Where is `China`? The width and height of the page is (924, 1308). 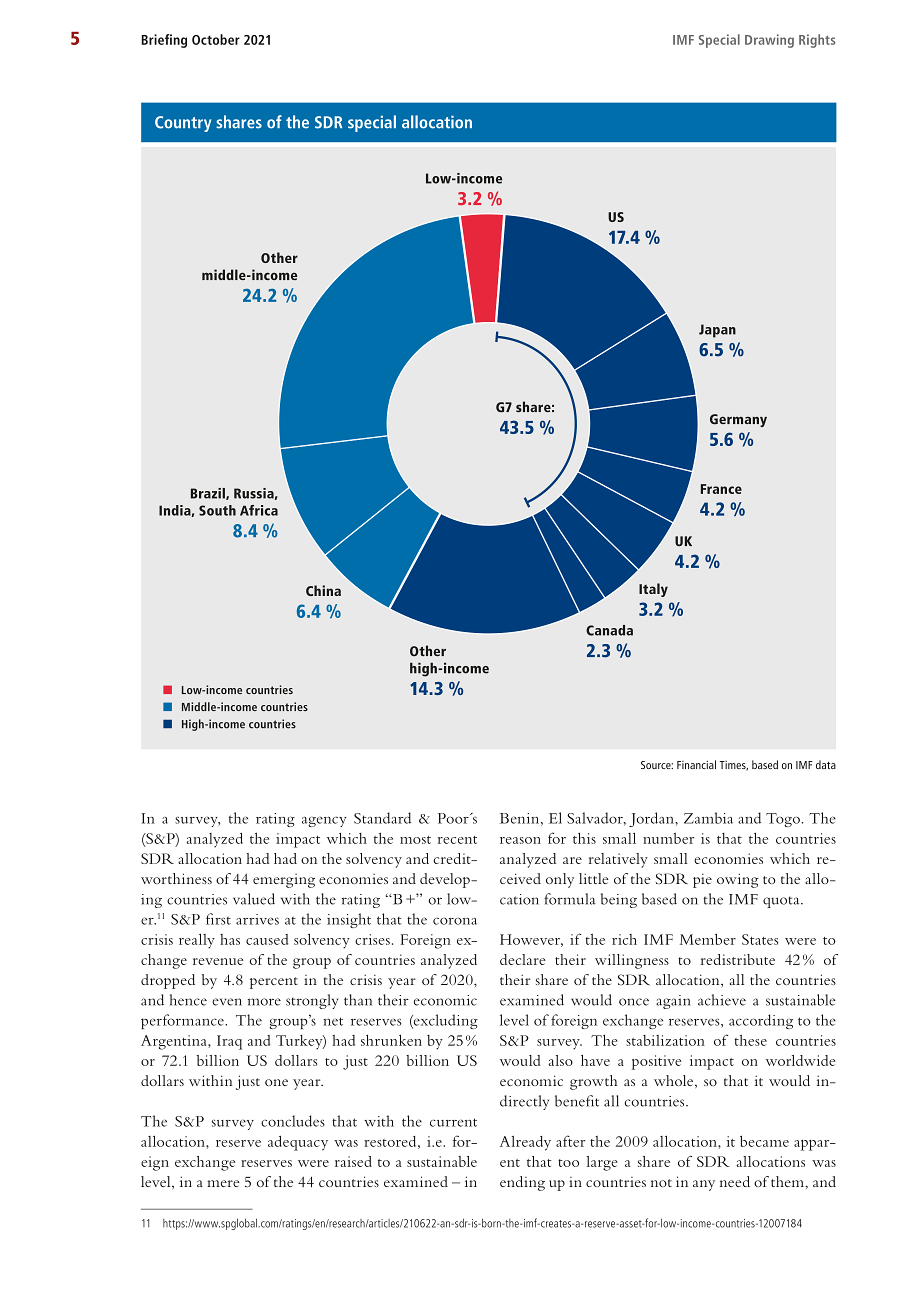 China is located at coordinates (323, 590).
